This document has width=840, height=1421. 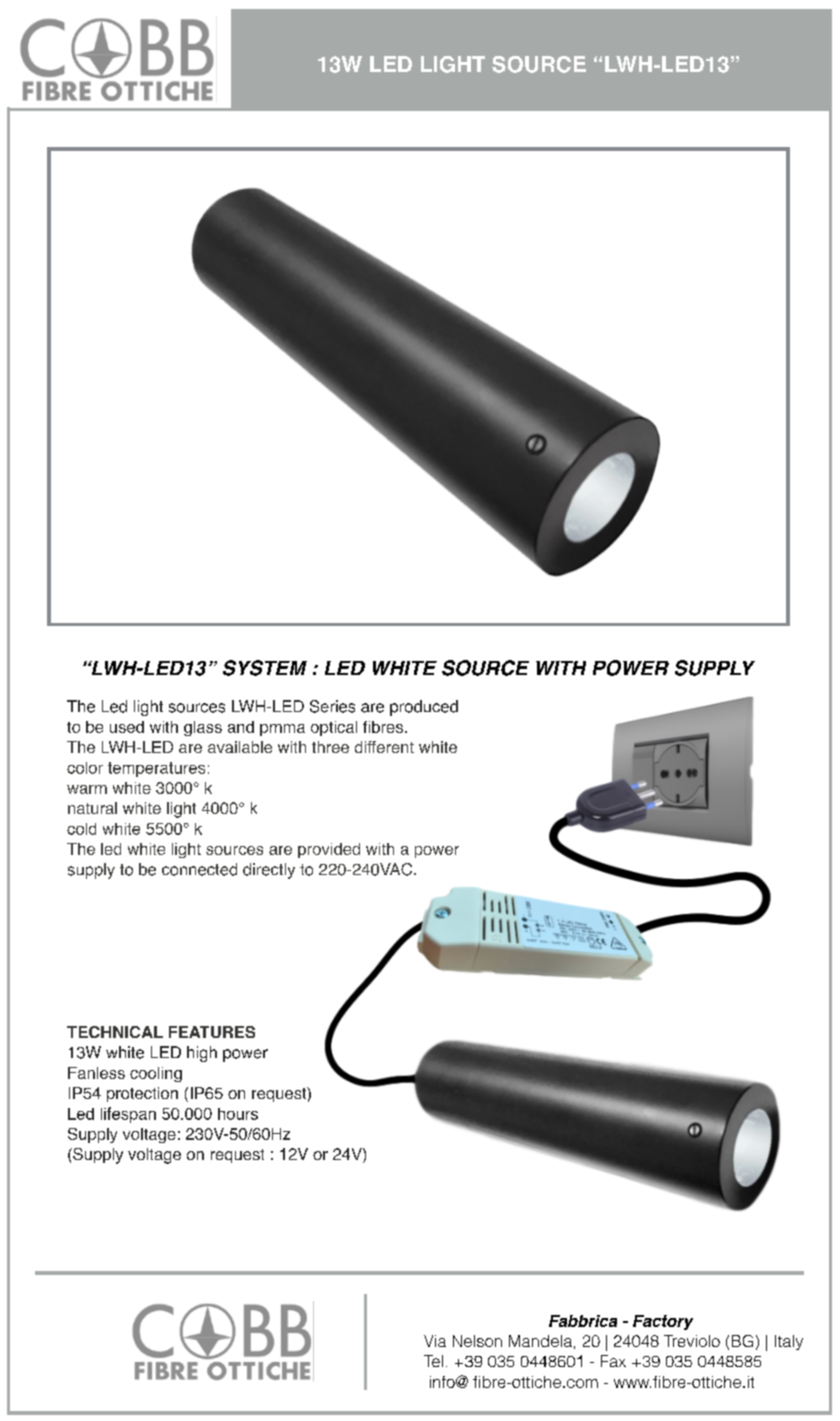 I want to click on used, so click(x=127, y=727).
